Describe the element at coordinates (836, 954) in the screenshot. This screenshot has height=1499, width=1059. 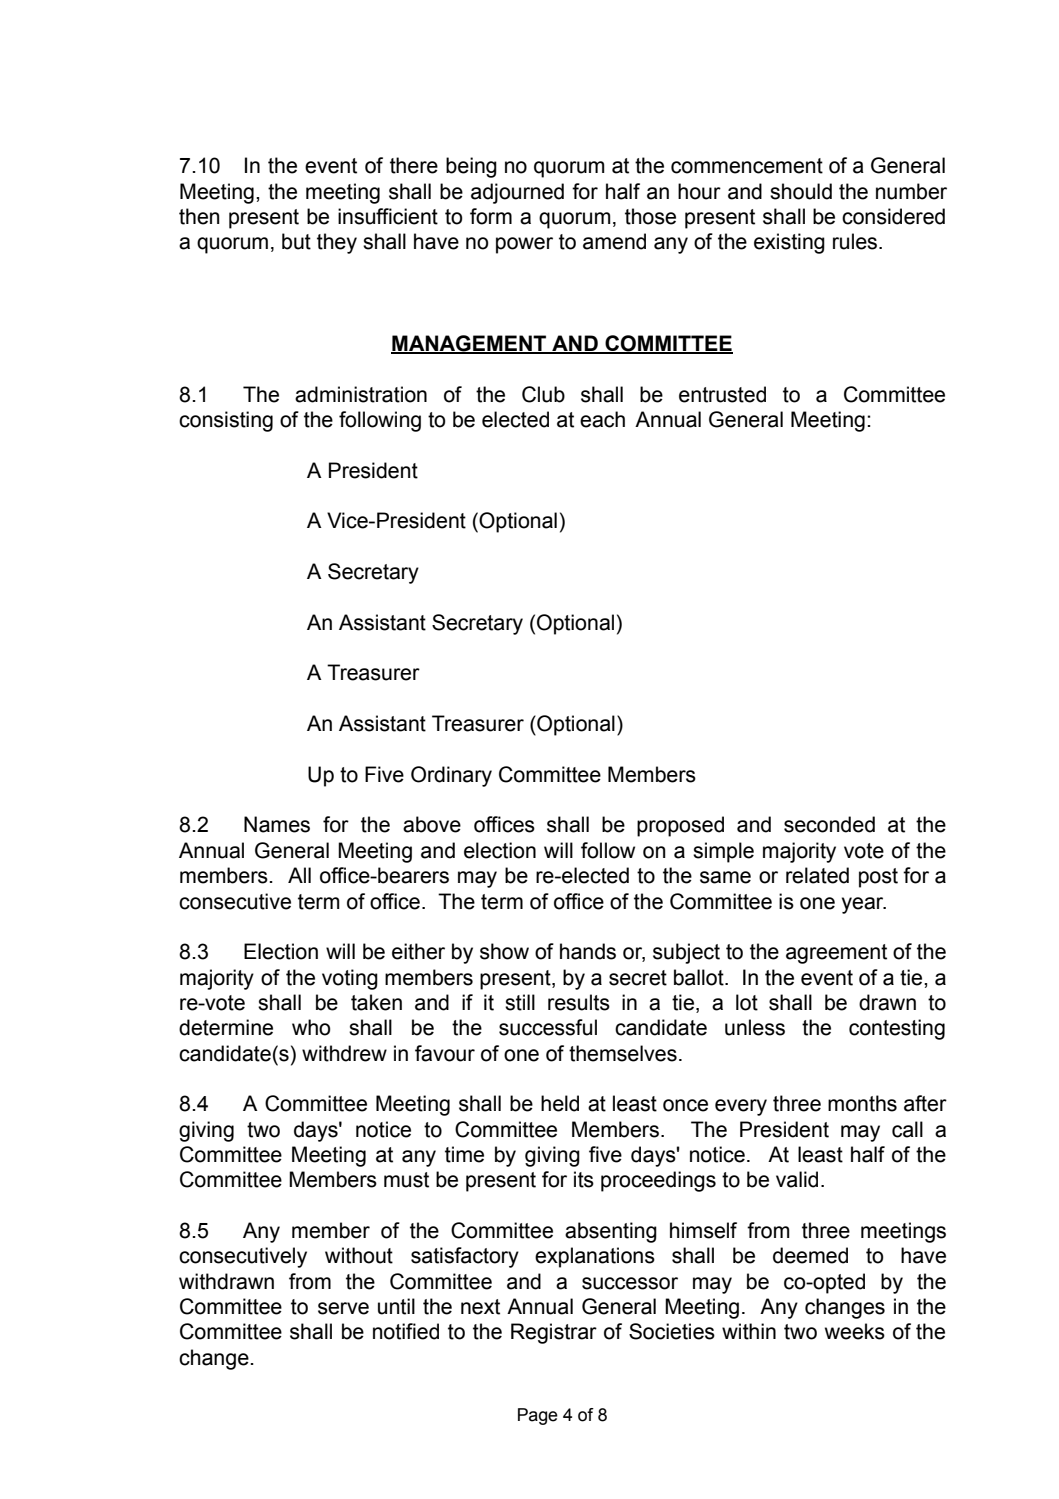
I see `agreement` at that location.
